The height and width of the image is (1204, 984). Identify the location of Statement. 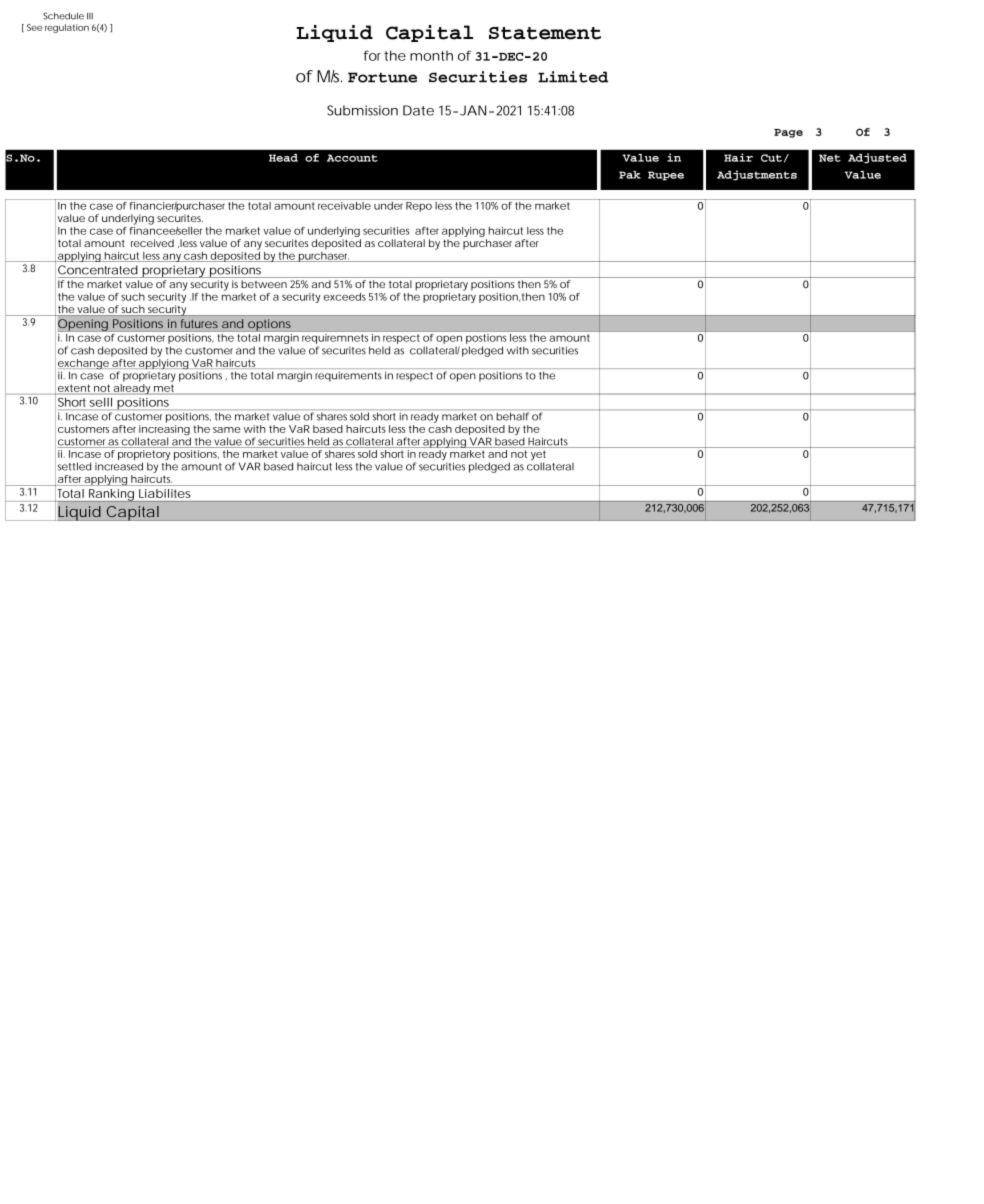
(545, 33).
